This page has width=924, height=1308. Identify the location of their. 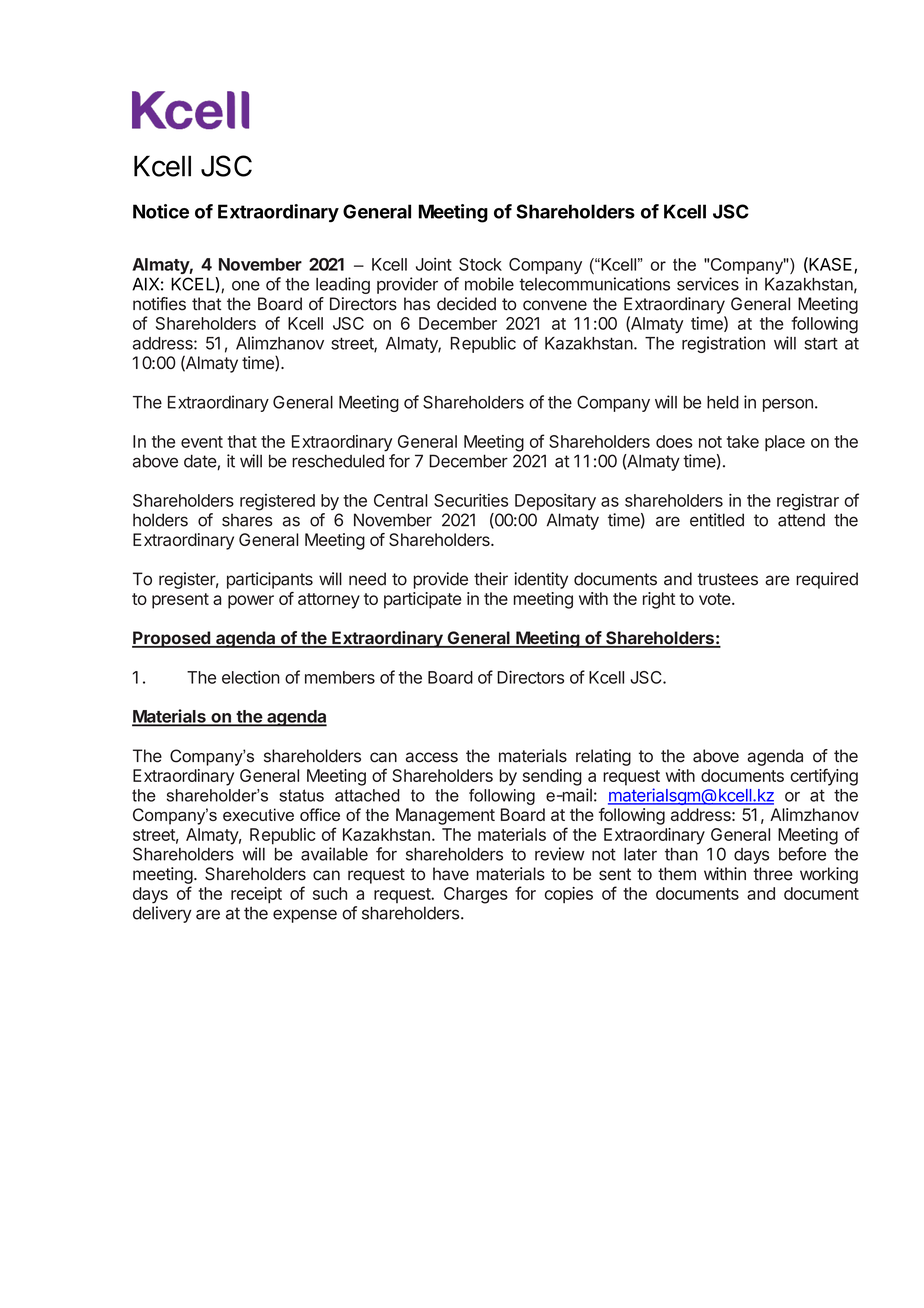
(491, 579).
